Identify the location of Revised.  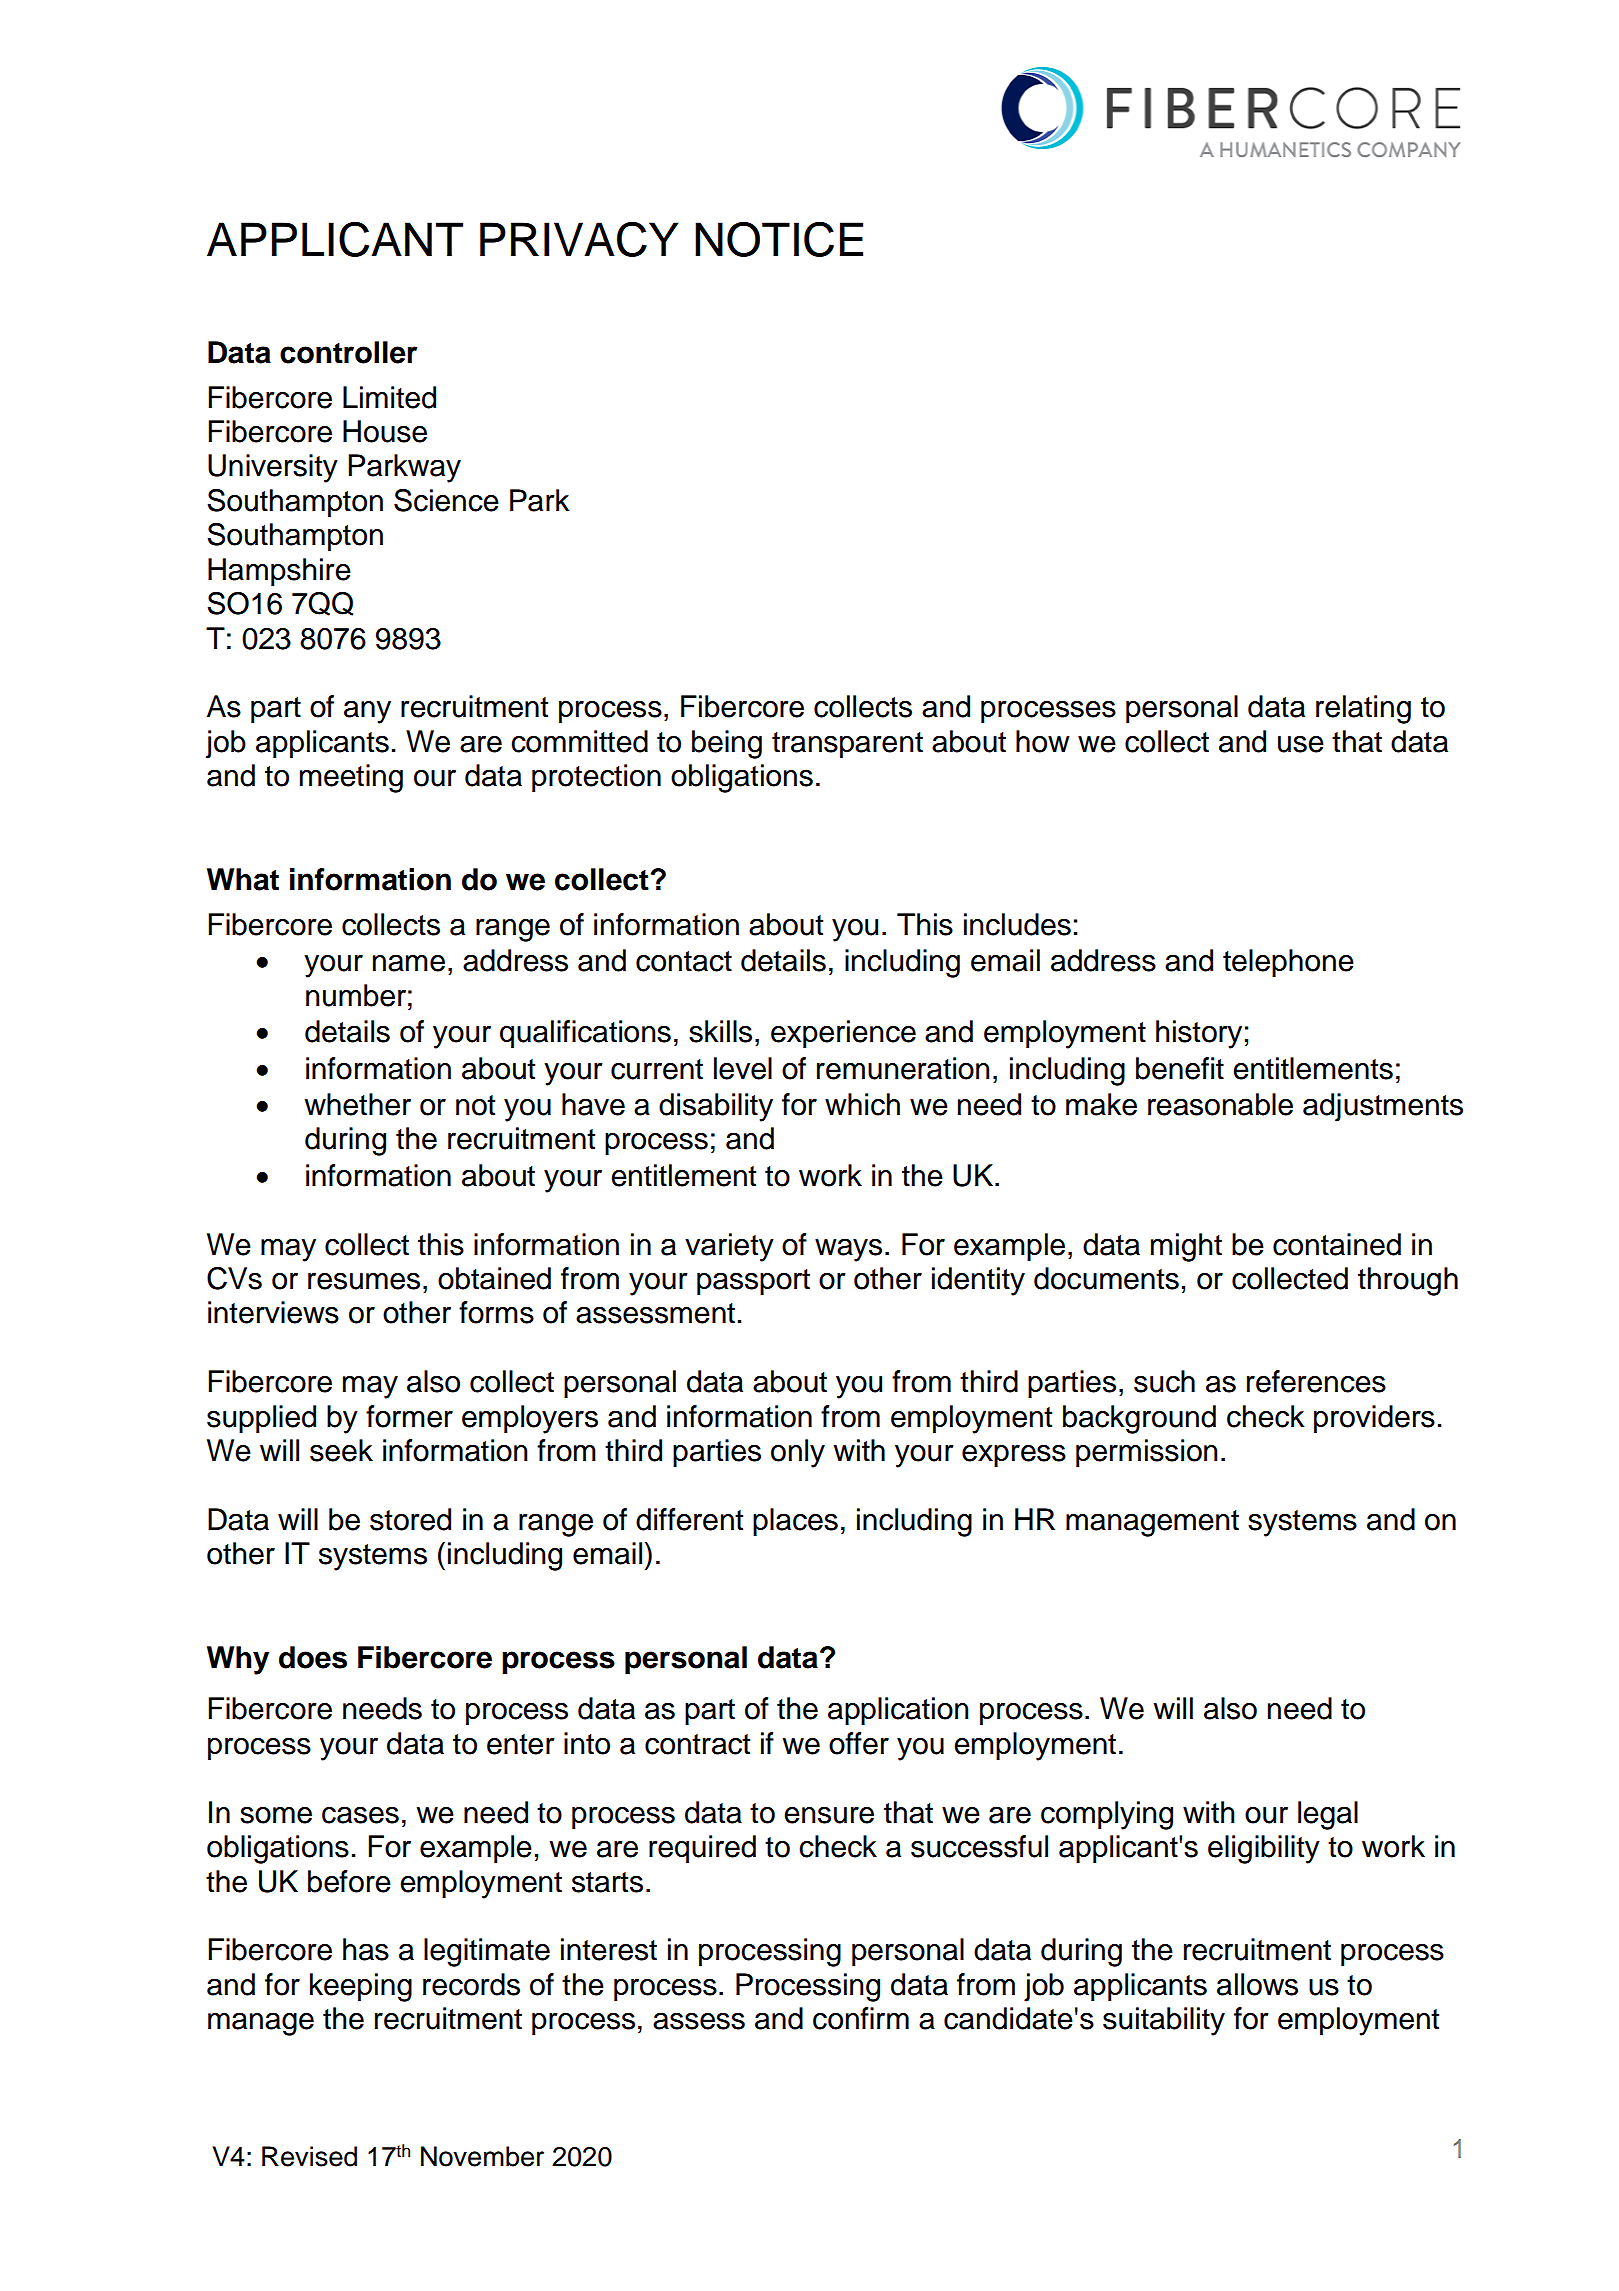
(309, 2156).
